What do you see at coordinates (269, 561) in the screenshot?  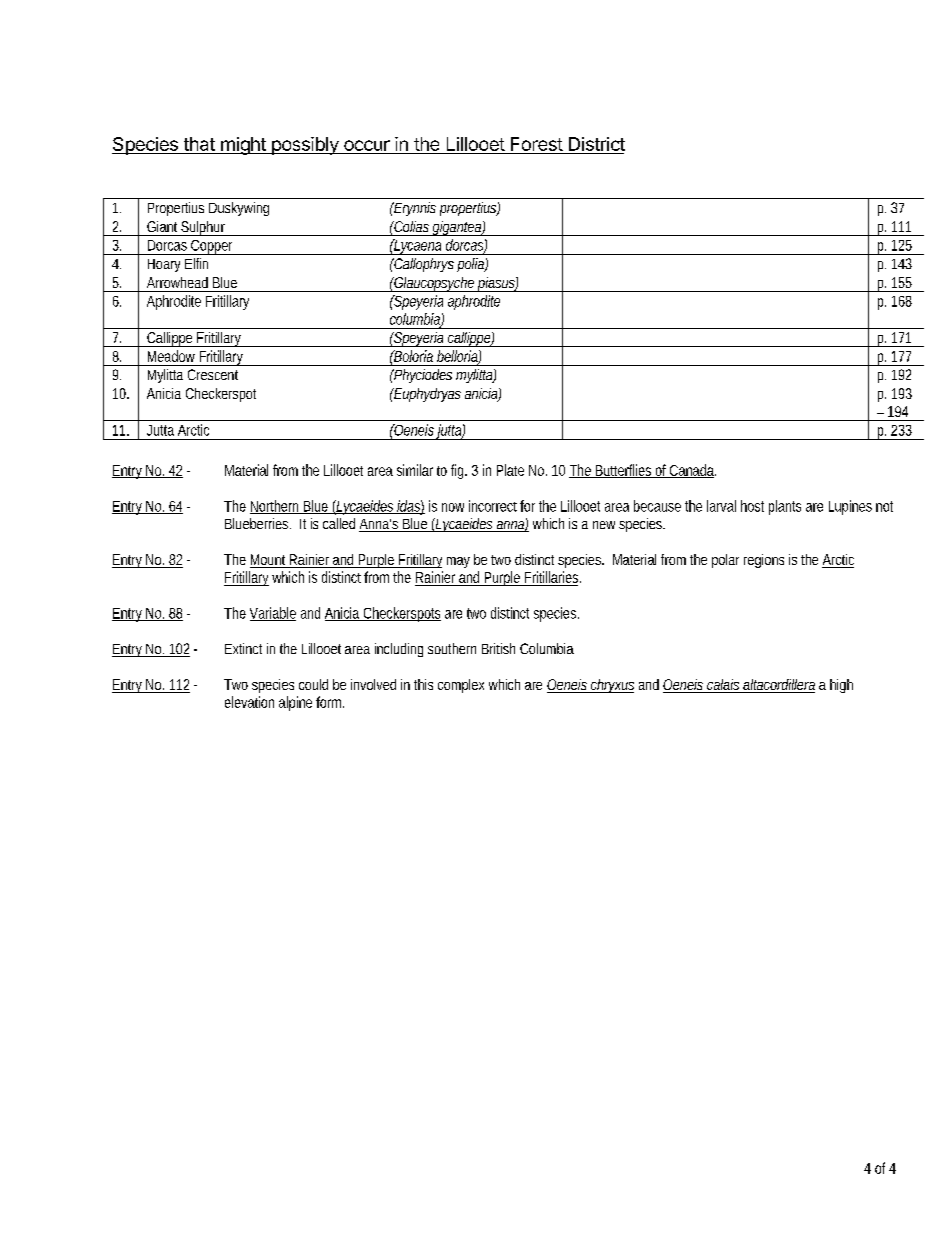 I see `Mount` at bounding box center [269, 561].
